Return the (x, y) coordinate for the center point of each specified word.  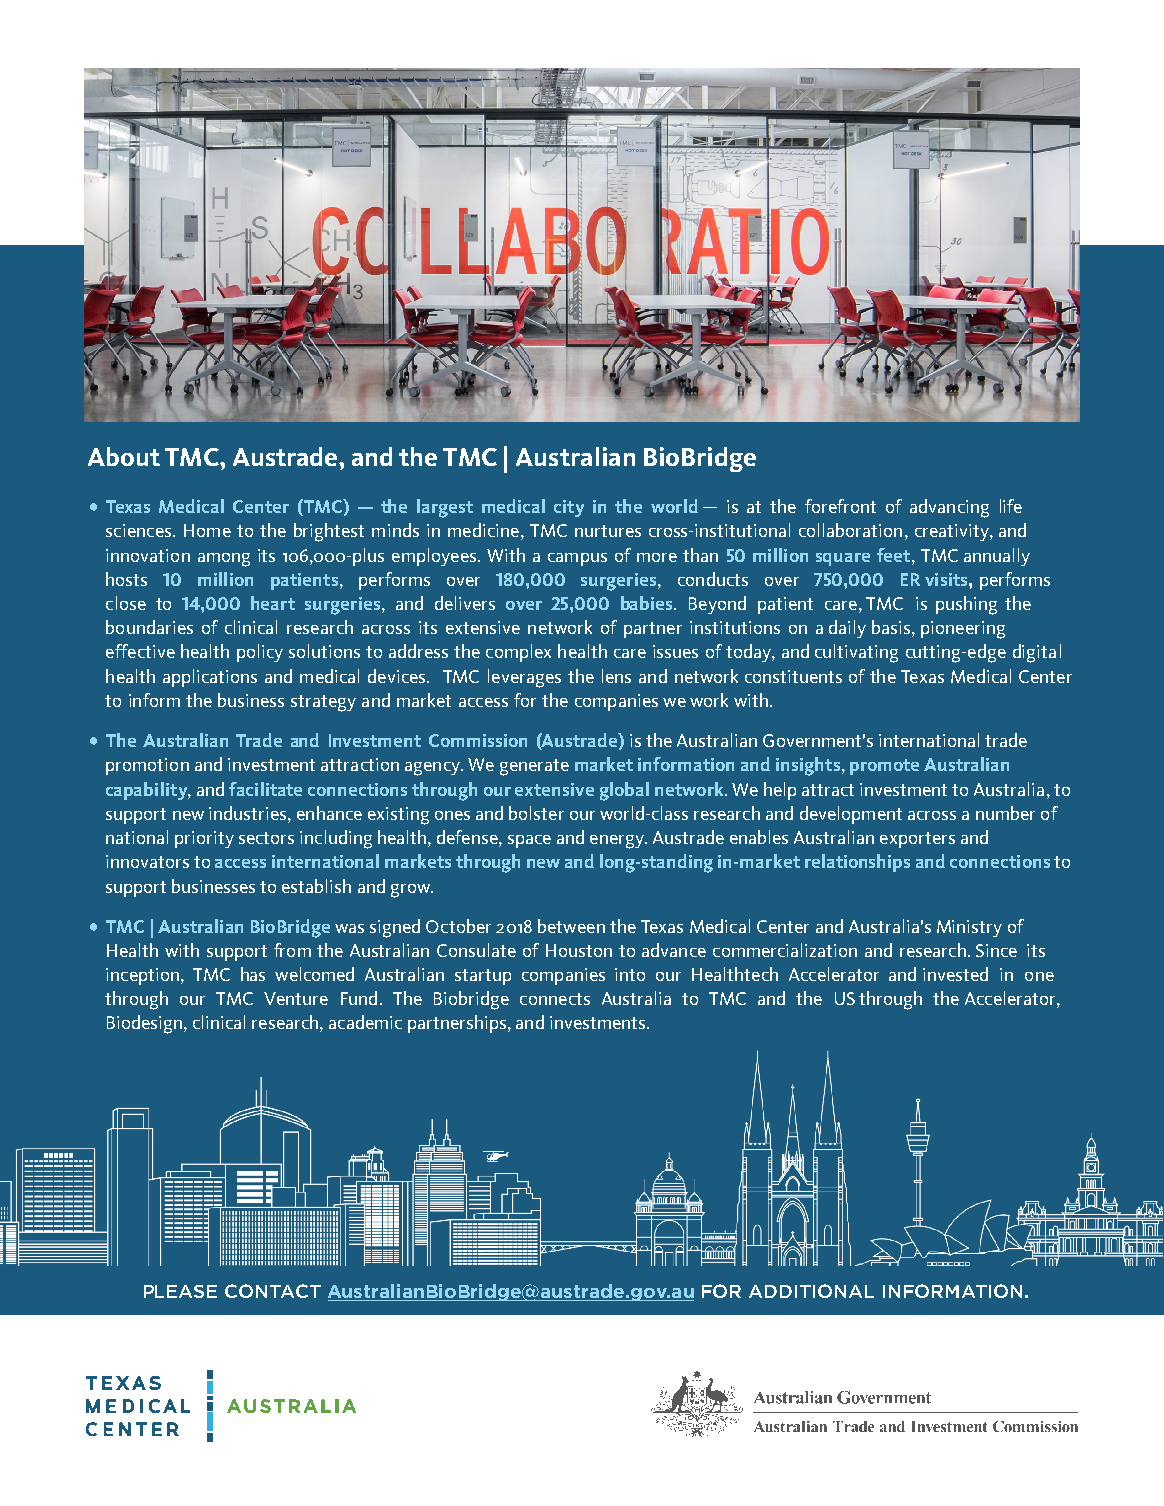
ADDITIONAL (811, 1291)
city (569, 508)
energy (618, 842)
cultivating (856, 653)
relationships (857, 863)
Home (207, 530)
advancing (949, 508)
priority (204, 839)
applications (210, 678)
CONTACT (273, 1291)
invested (955, 974)
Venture (296, 998)
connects (555, 999)
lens (616, 676)
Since (996, 950)
